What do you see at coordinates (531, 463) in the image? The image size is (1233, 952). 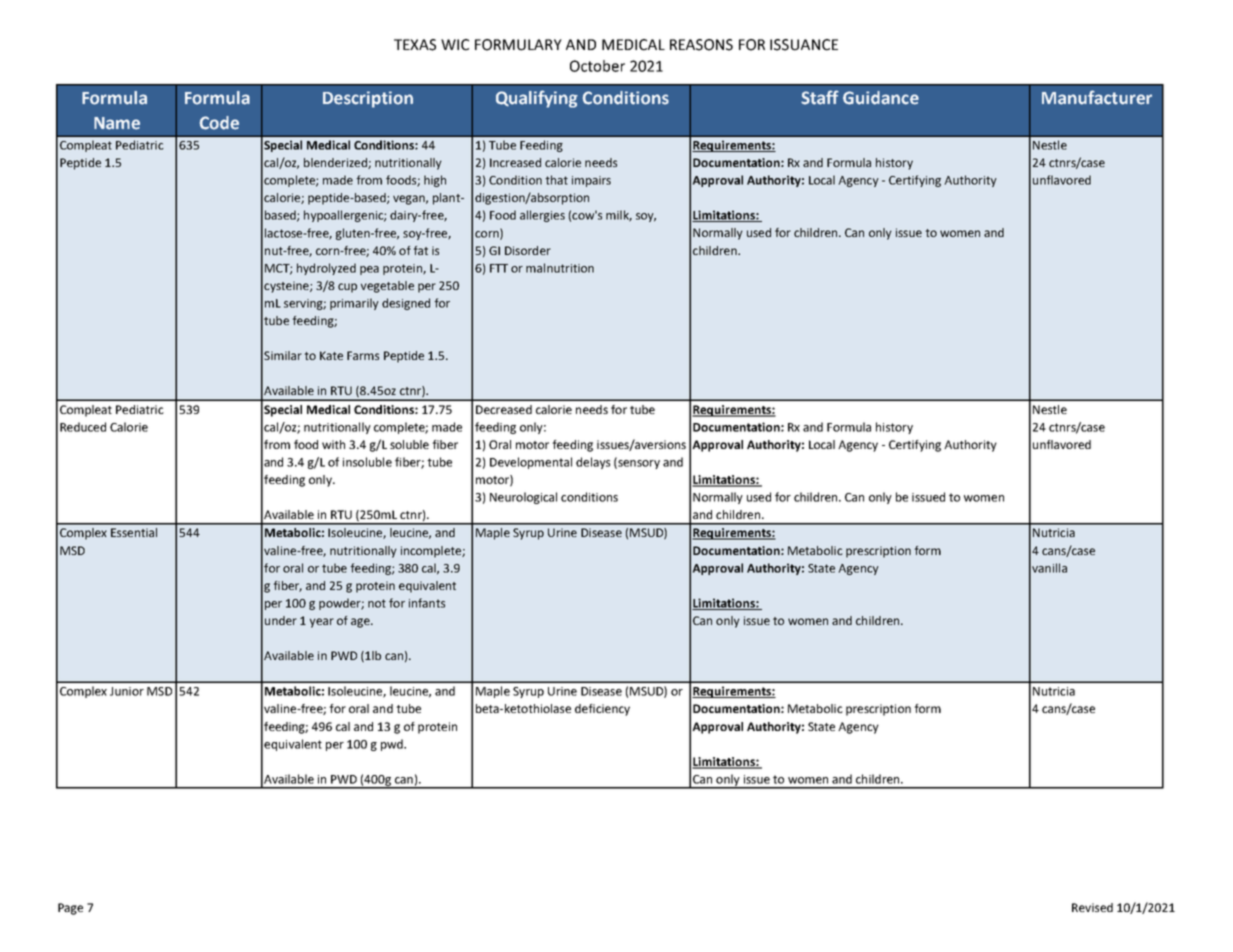 I see `Developmental` at bounding box center [531, 463].
